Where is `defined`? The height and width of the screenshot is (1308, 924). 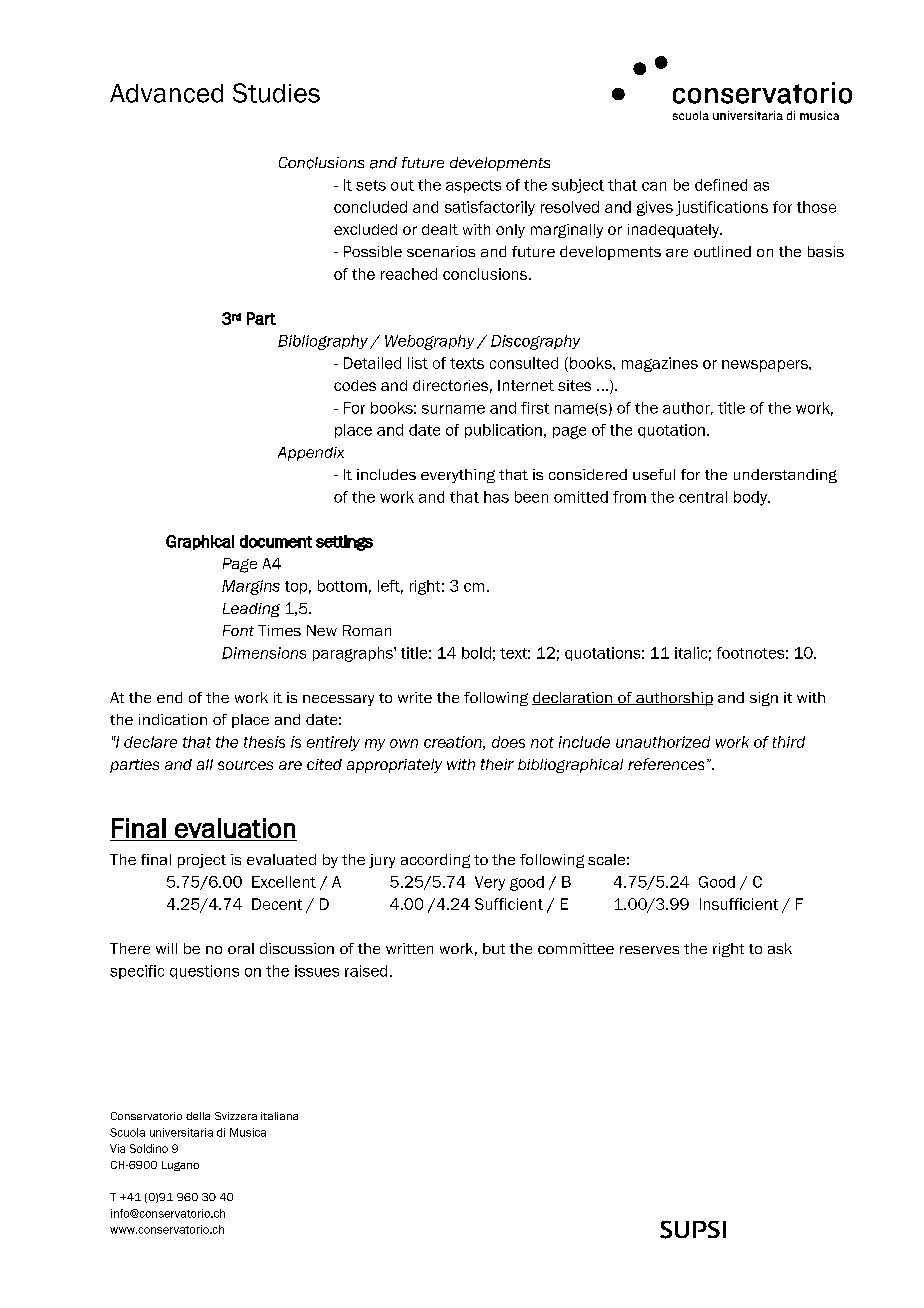
defined is located at coordinates (721, 185).
